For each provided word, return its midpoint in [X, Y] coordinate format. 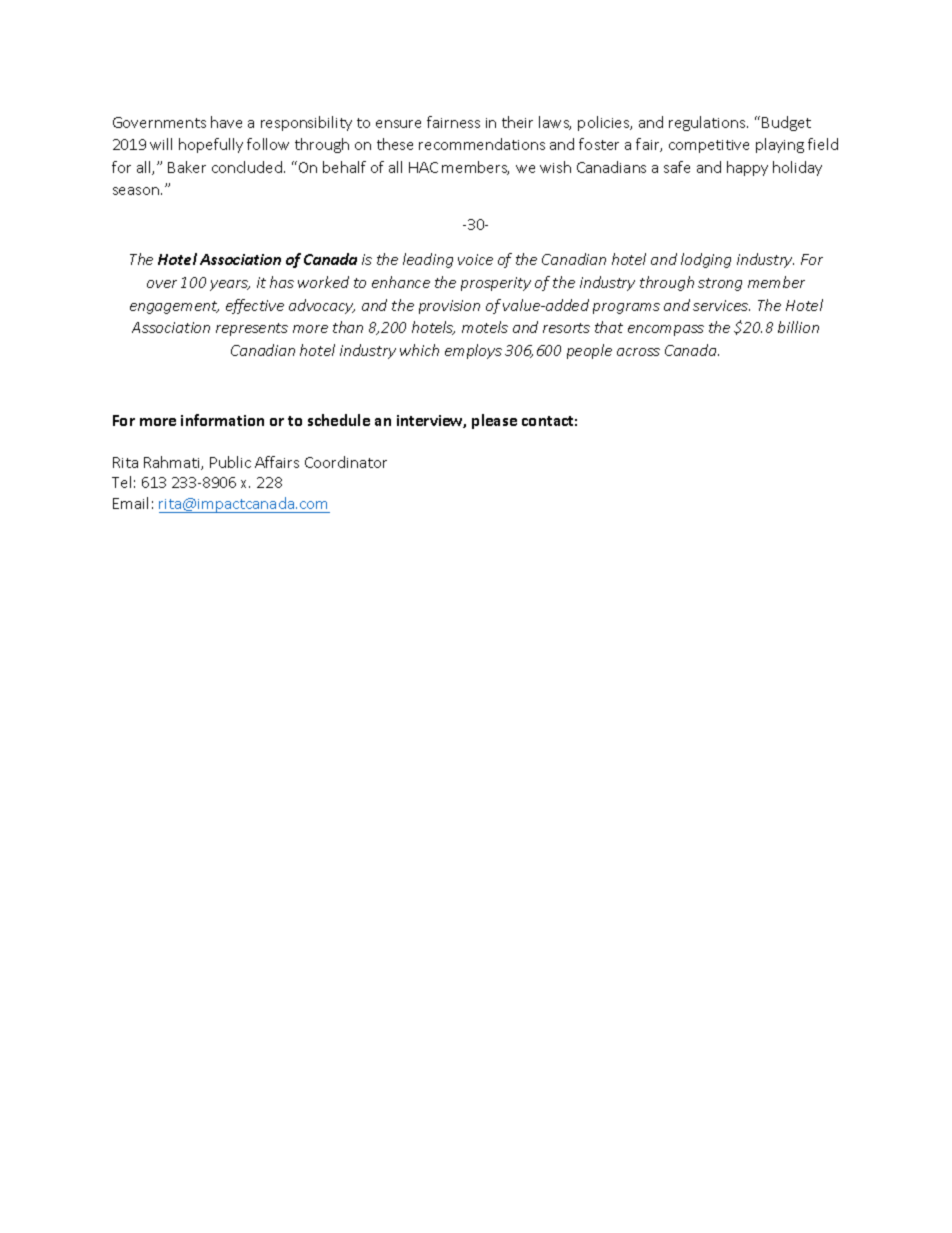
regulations [708, 123]
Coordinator [346, 462]
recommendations [482, 144]
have [226, 122]
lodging [706, 260]
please [494, 421]
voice [475, 259]
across [638, 352]
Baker [187, 167]
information [222, 420]
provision [449, 307]
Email [130, 503]
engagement [174, 307]
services [721, 305]
